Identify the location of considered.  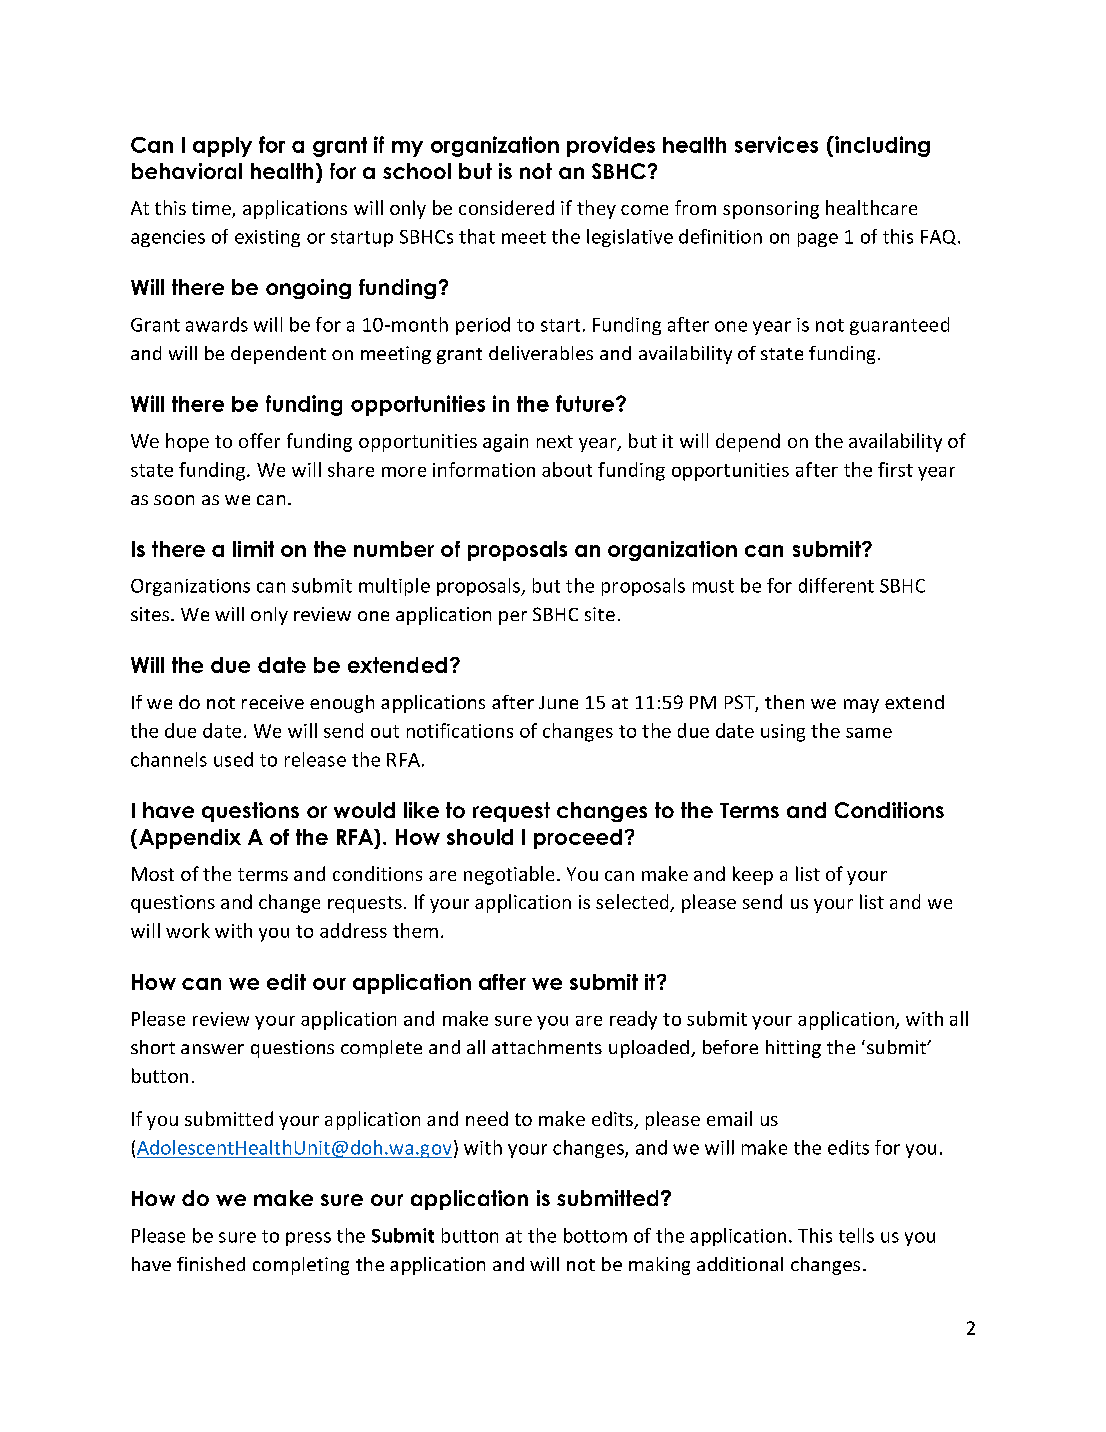
(506, 207).
